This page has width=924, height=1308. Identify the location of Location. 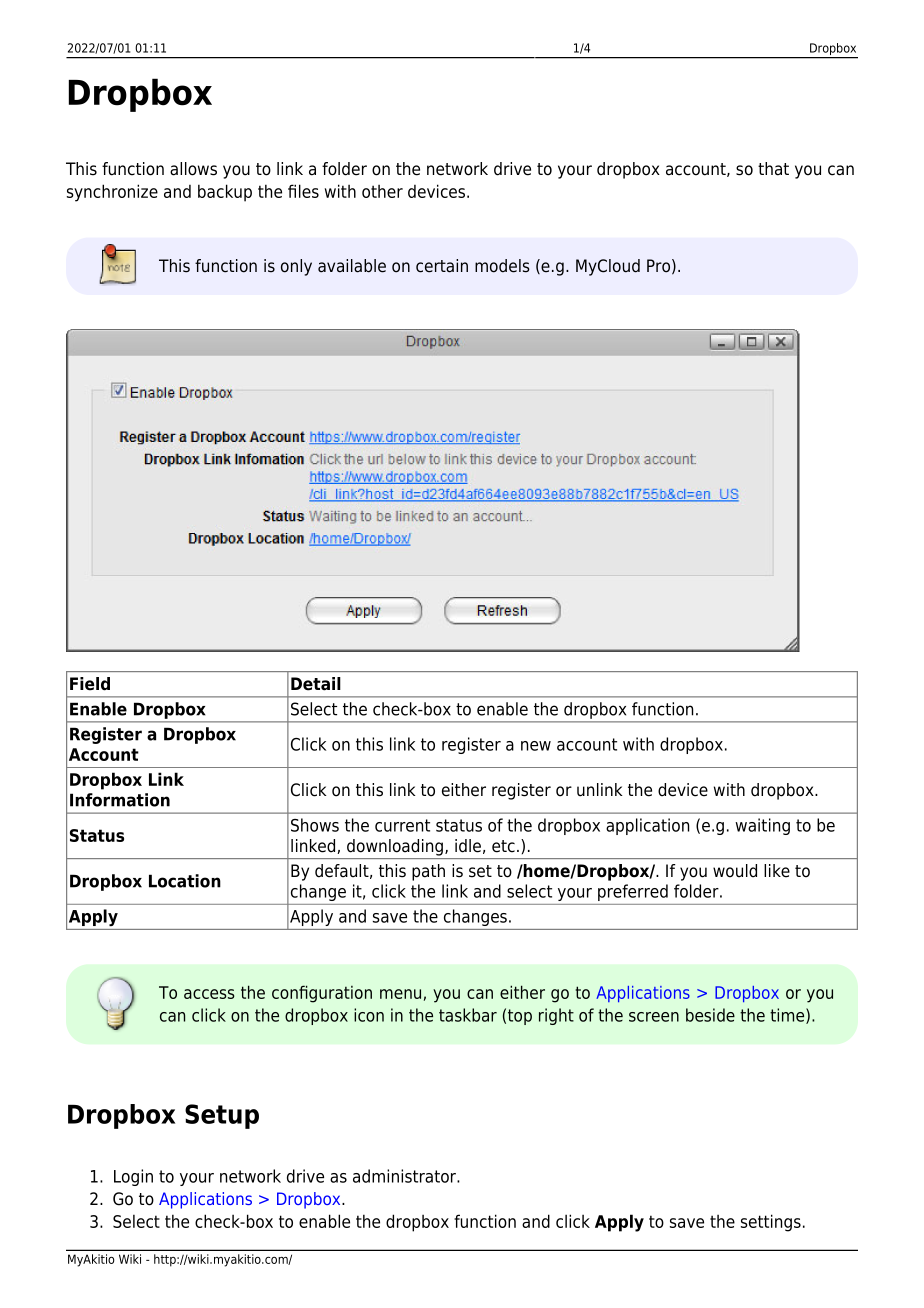
(185, 881).
